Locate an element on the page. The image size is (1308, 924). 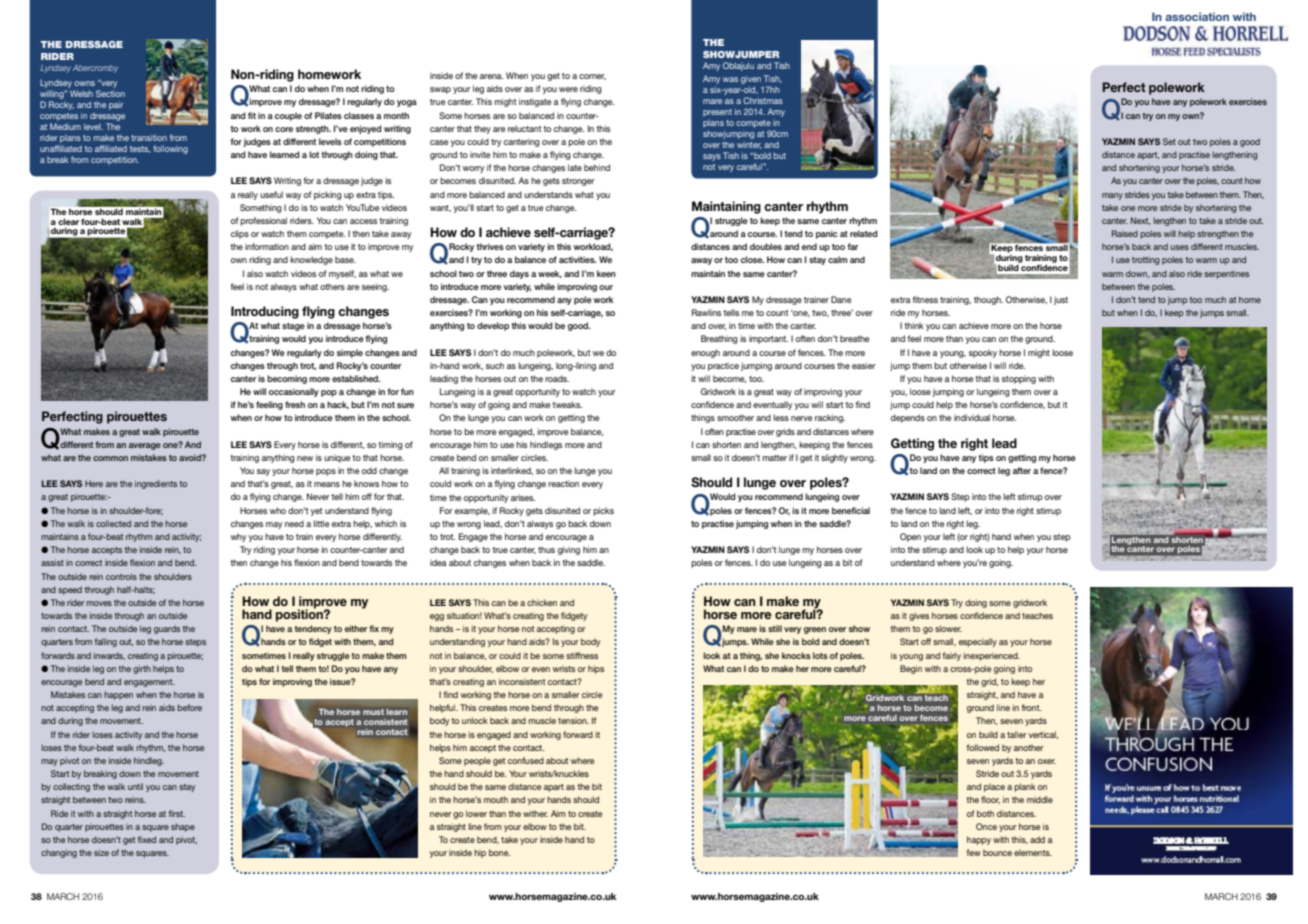
stiffness is located at coordinates (582, 655).
